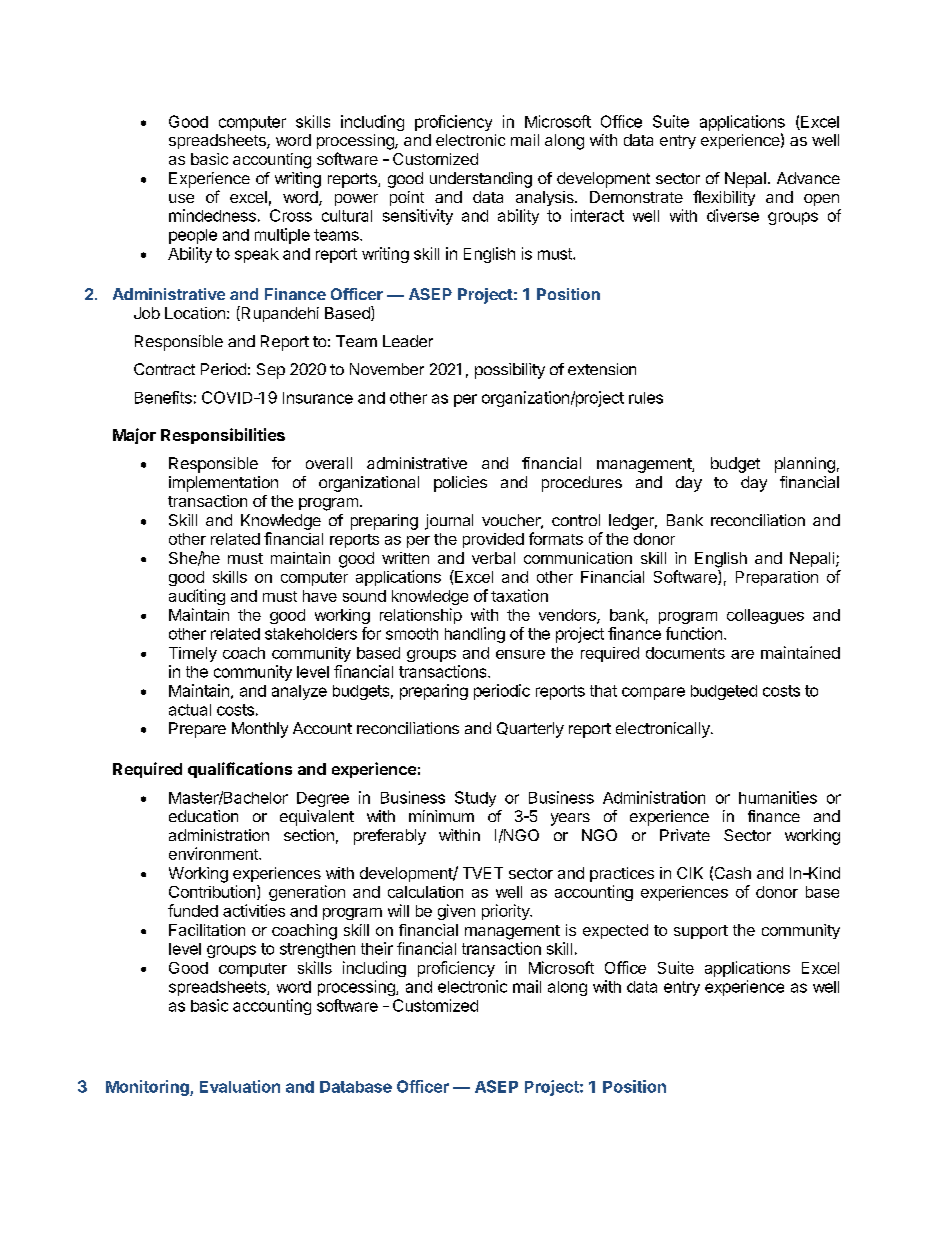 Image resolution: width=952 pixels, height=1233 pixels. I want to click on handling, so click(475, 635).
